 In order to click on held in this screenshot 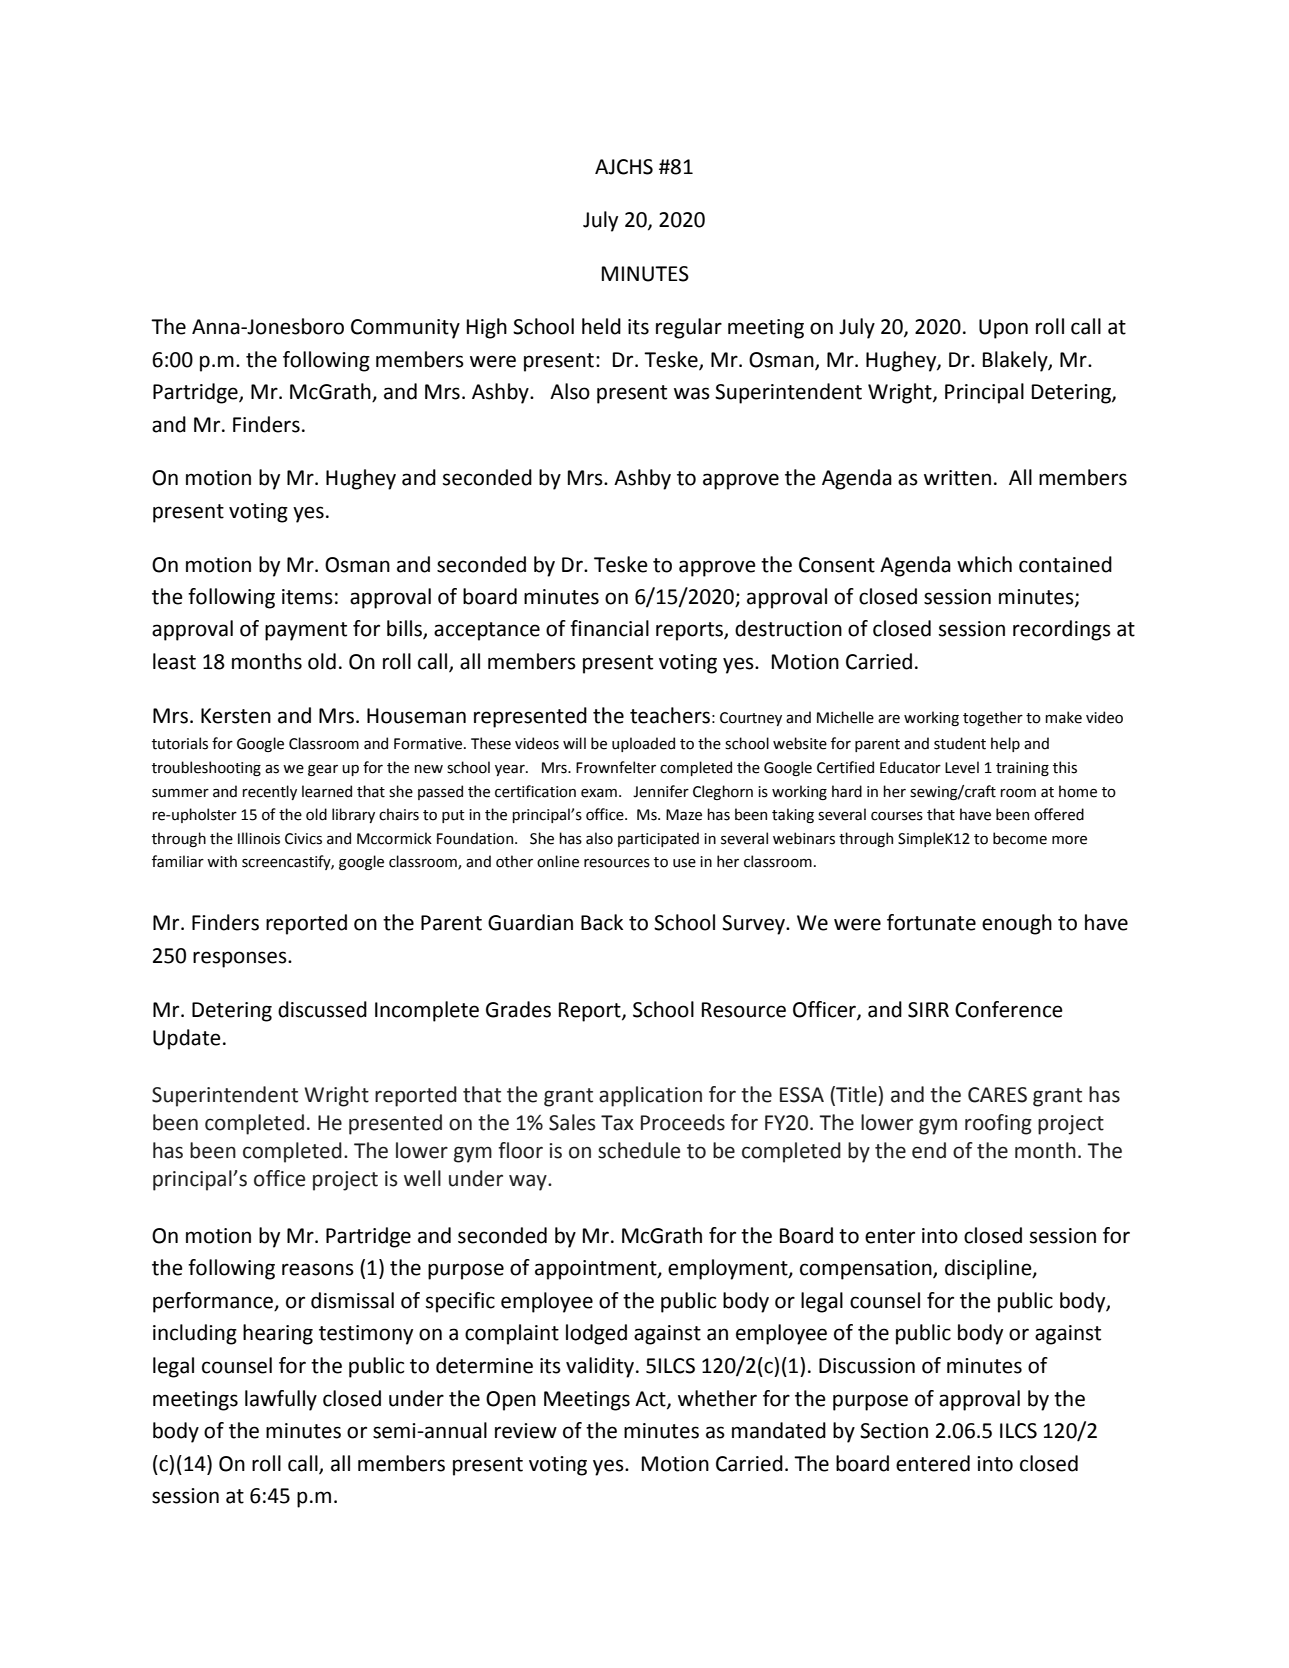, I will do `click(601, 326)`.
